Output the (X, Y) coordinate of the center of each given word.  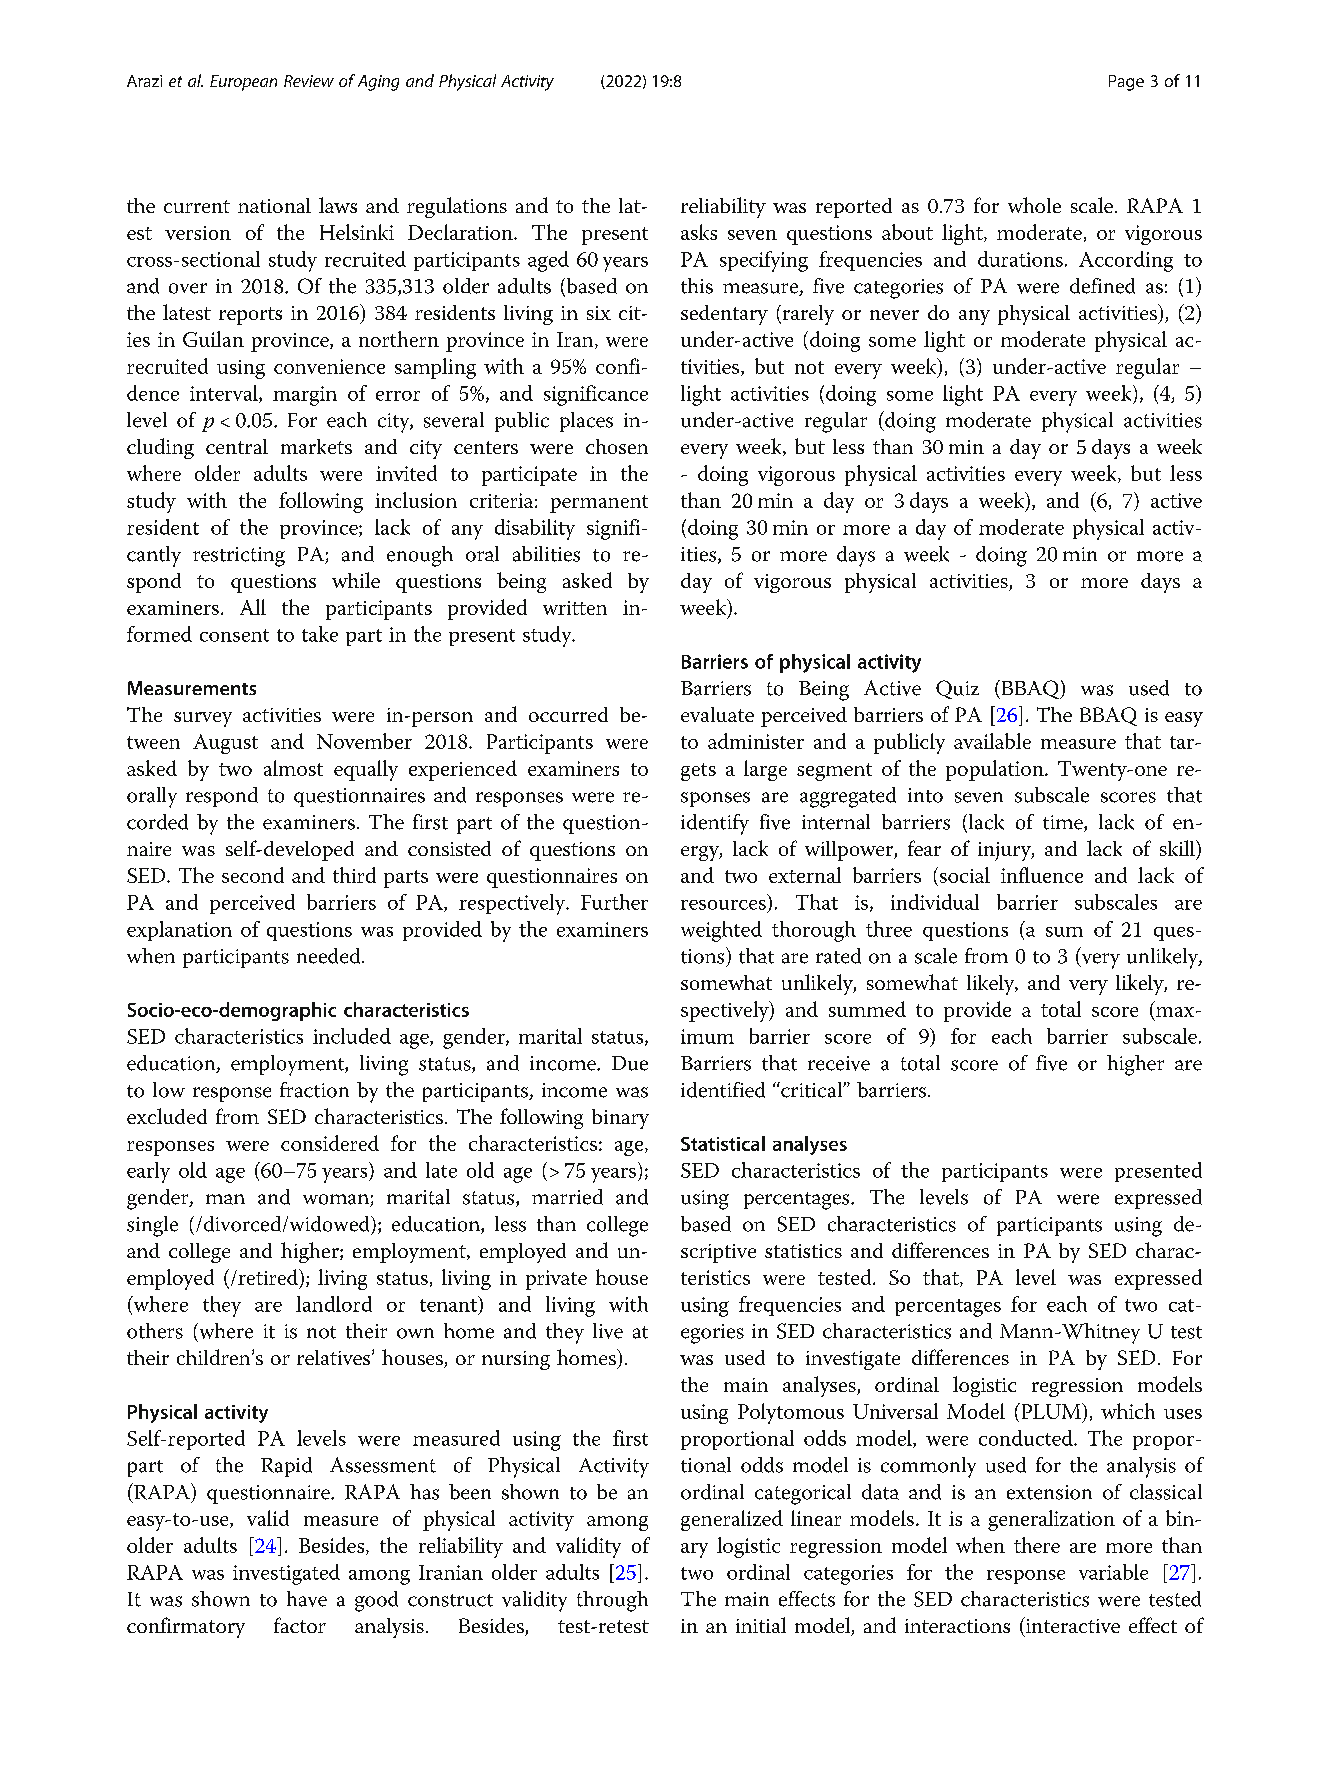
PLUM (1051, 1411)
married (567, 1197)
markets (316, 446)
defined (1102, 286)
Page (1126, 83)
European (243, 83)
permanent (599, 504)
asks (699, 232)
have (307, 1599)
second (253, 875)
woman (337, 1200)
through (612, 1601)
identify (715, 824)
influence (1042, 875)
